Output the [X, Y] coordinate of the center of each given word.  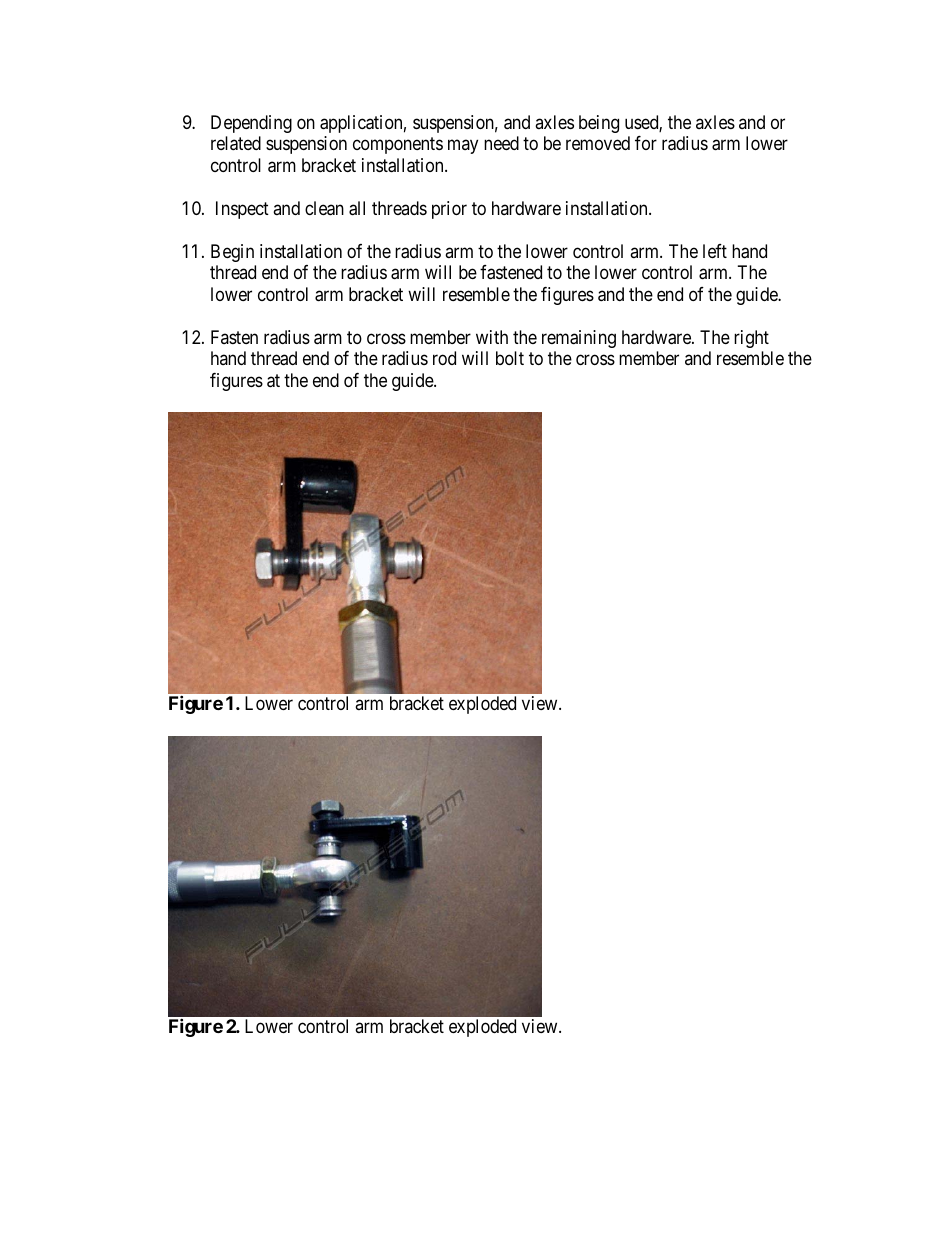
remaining [579, 339]
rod [444, 358]
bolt [510, 358]
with [492, 337]
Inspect [242, 210]
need [501, 143]
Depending [251, 124]
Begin [232, 253]
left [715, 251]
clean [324, 208]
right [751, 339]
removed [598, 143]
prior [449, 210]
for [646, 143]
